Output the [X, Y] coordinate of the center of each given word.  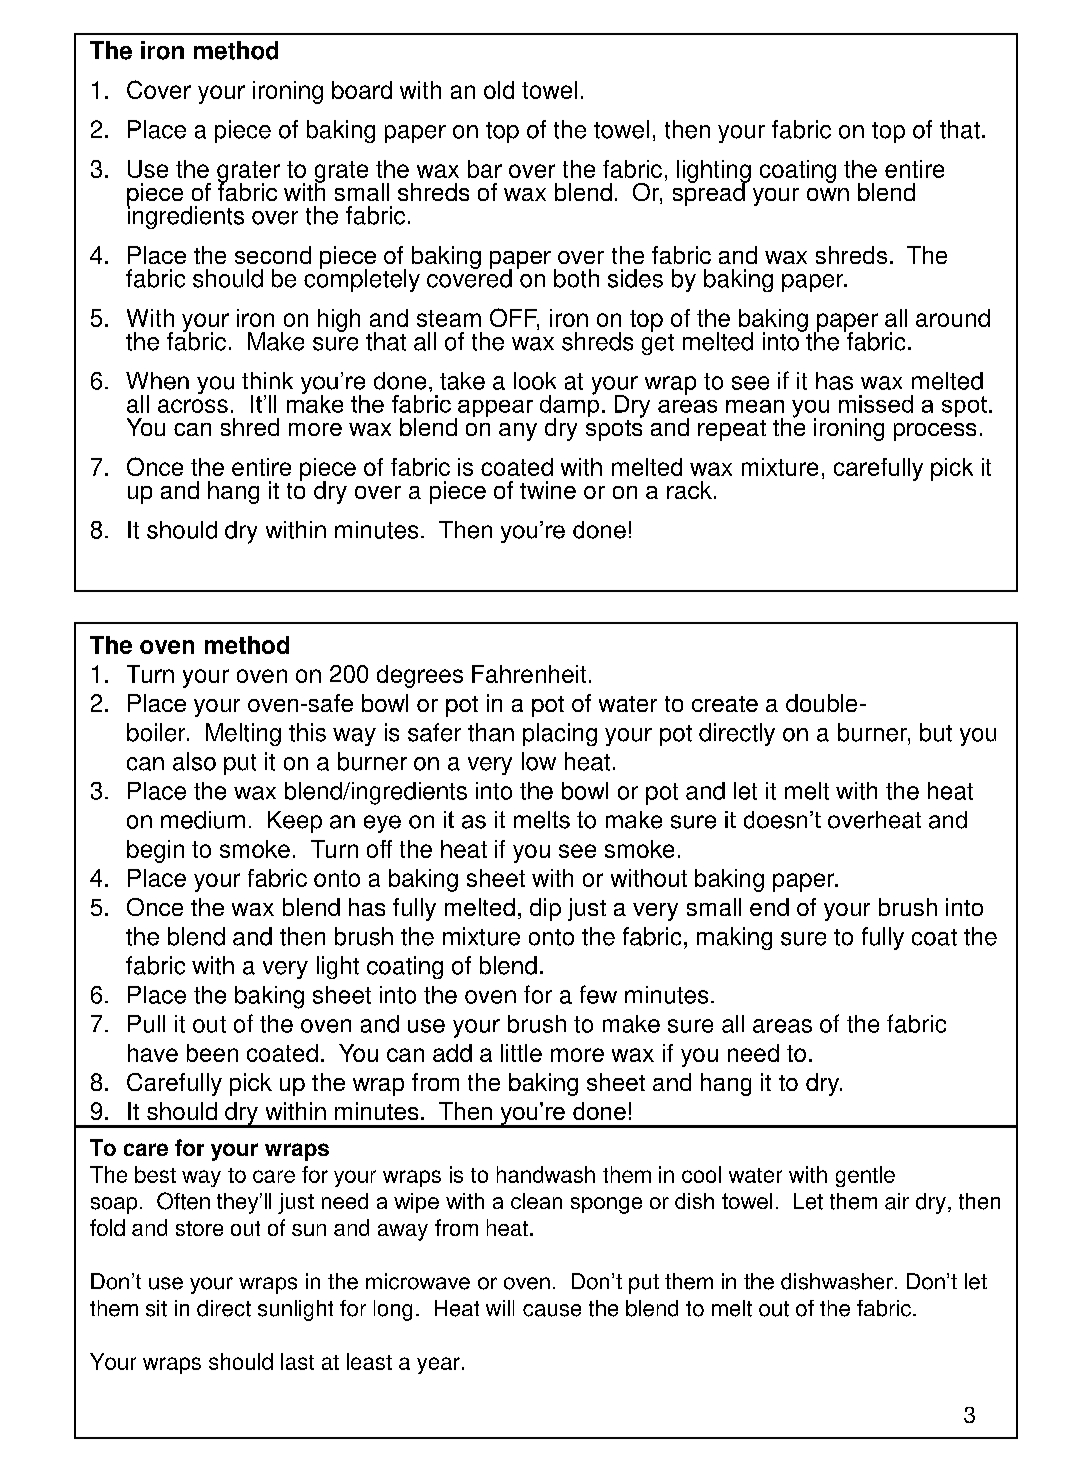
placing [560, 734]
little [521, 1053]
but [936, 732]
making [734, 938]
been [212, 1053]
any [518, 432]
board [362, 90]
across [193, 406]
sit [156, 1308]
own [828, 194]
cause [552, 1310]
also [194, 761]
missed [876, 404]
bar [485, 169]
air [897, 1201]
